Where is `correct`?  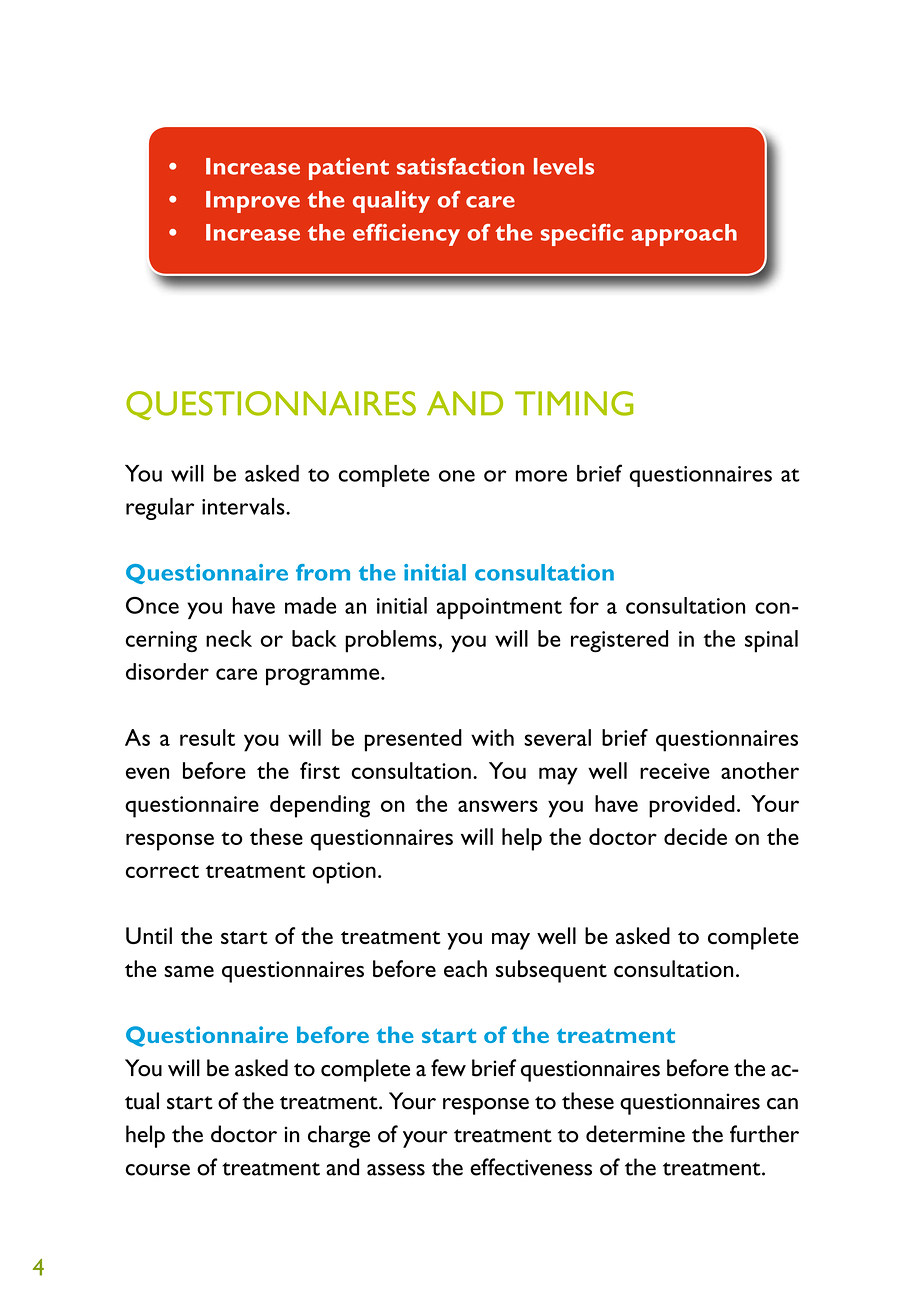 correct is located at coordinates (162, 871).
